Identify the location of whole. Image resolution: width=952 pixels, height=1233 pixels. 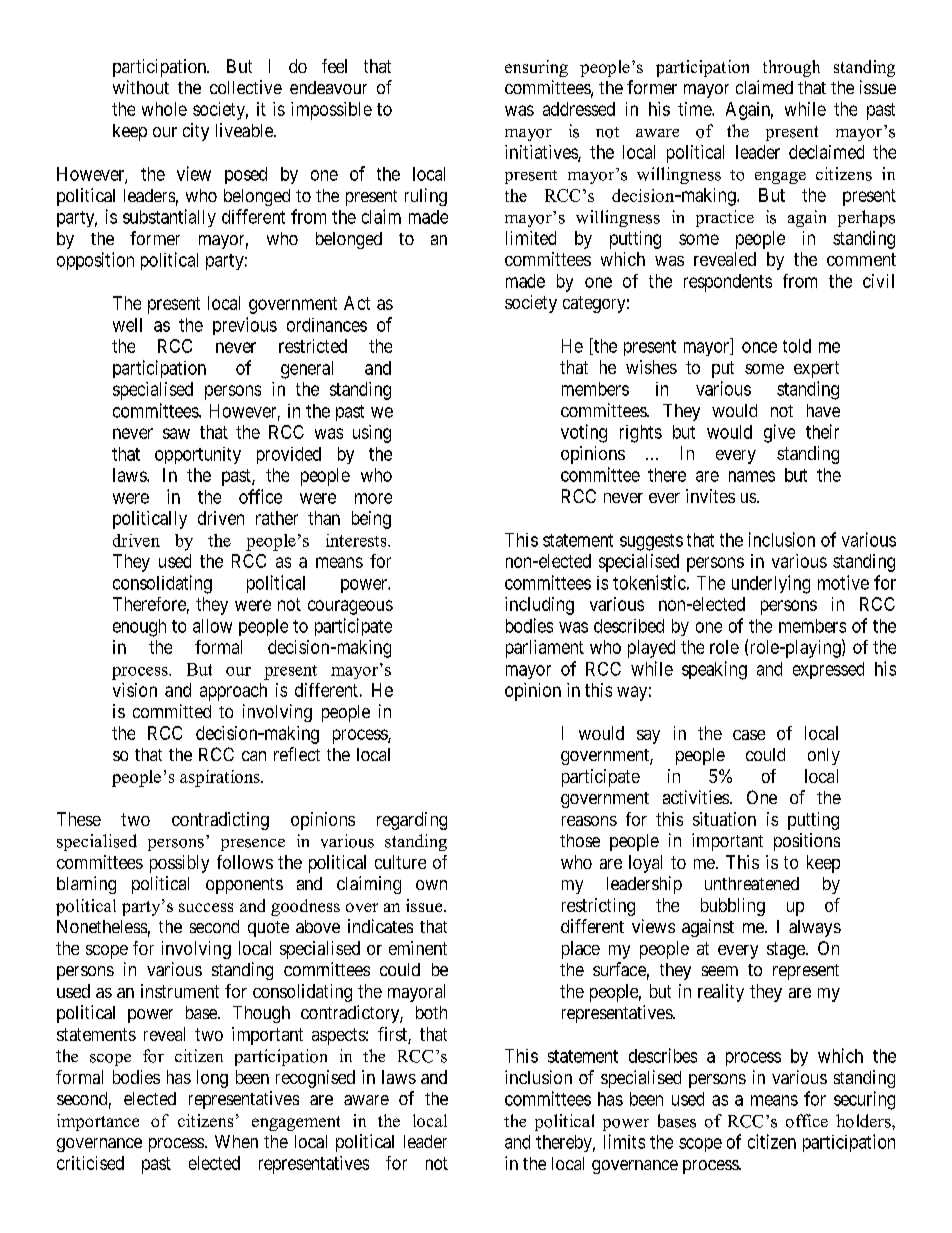
(164, 109).
